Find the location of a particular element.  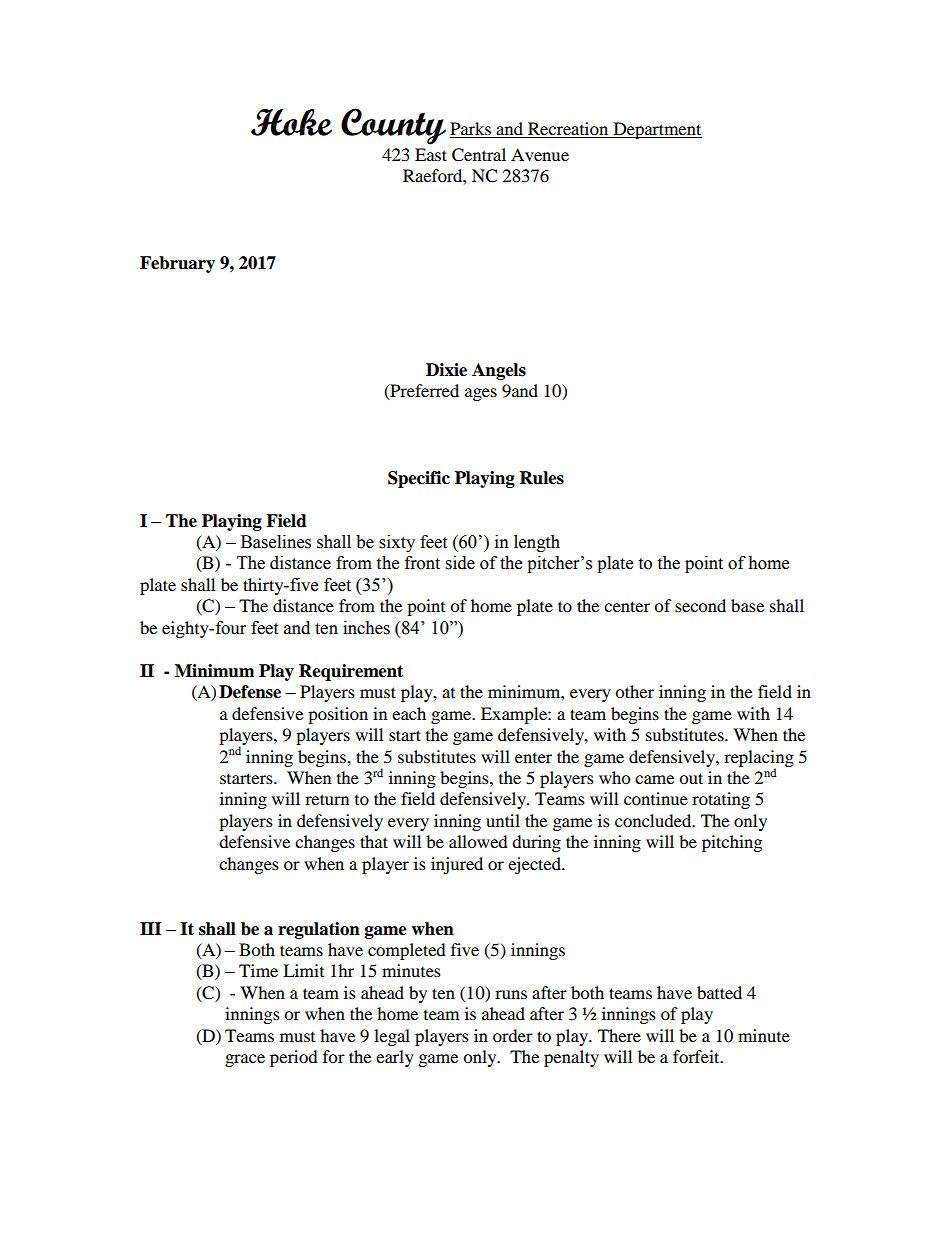

order is located at coordinates (513, 1035).
